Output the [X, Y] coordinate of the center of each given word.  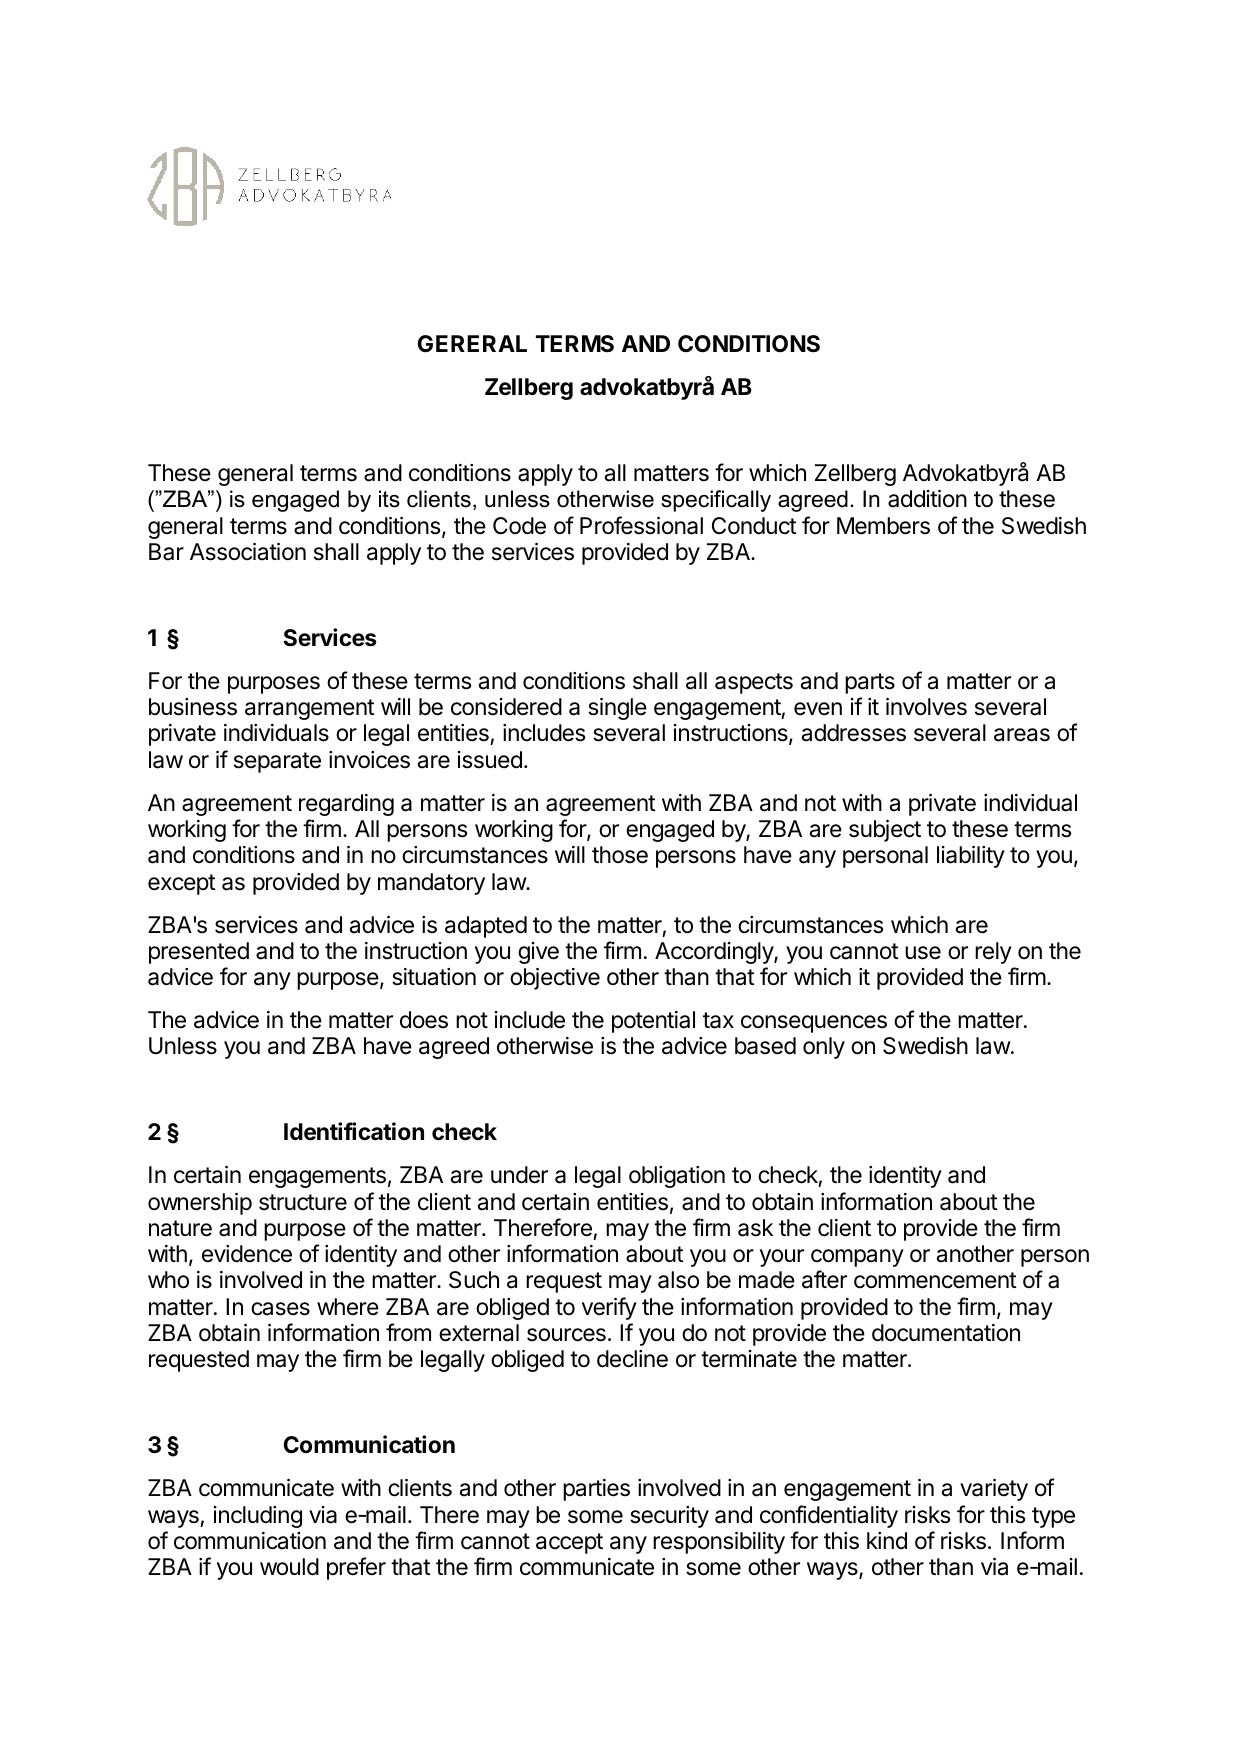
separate [277, 762]
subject [885, 831]
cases [280, 1309]
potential [653, 1022]
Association [248, 552]
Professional [641, 525]
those [620, 855]
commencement [935, 1280]
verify [609, 1308]
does [424, 1020]
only [824, 1048]
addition [927, 499]
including [258, 1517]
